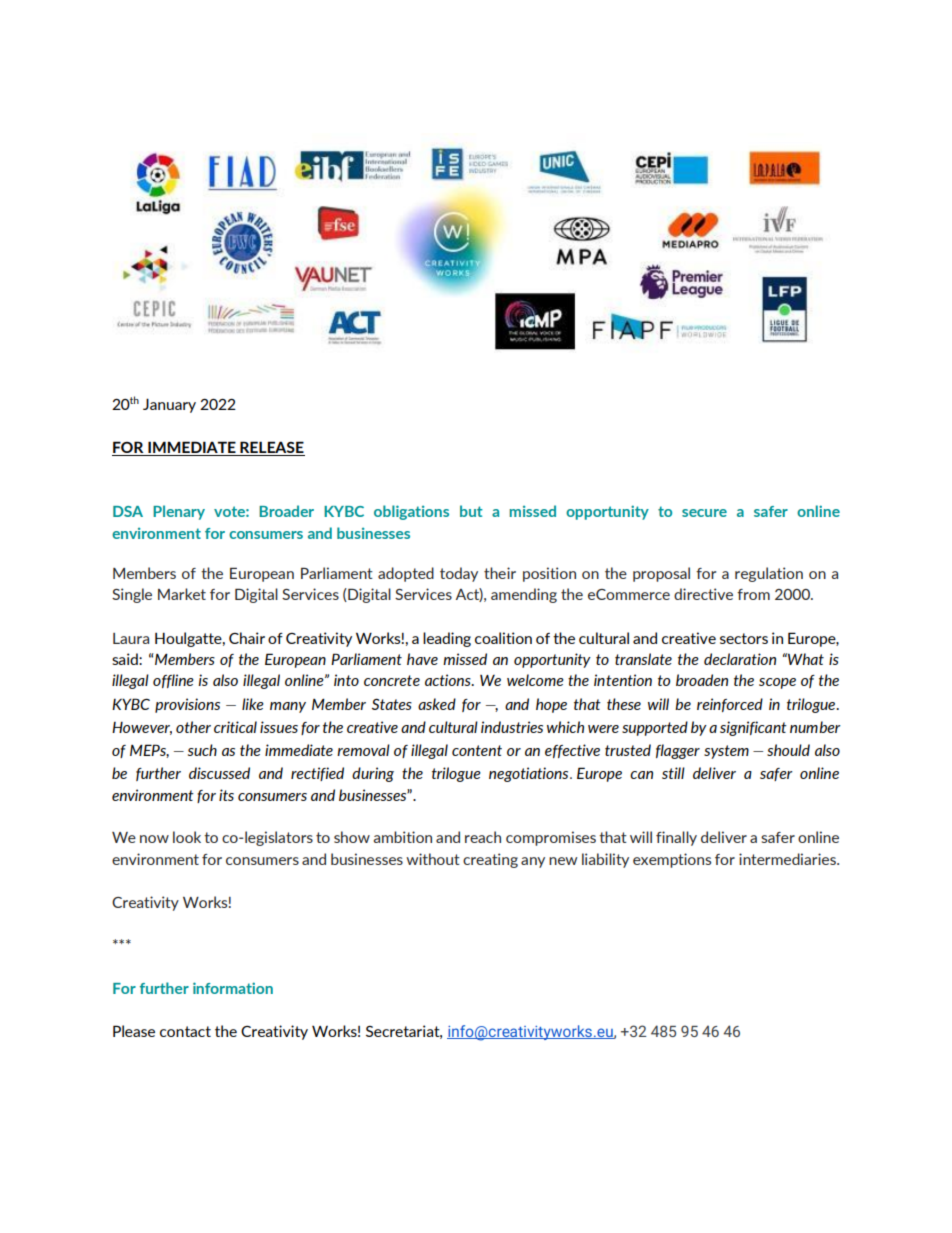  What do you see at coordinates (185, 1031) in the document?
I see `contact` at bounding box center [185, 1031].
